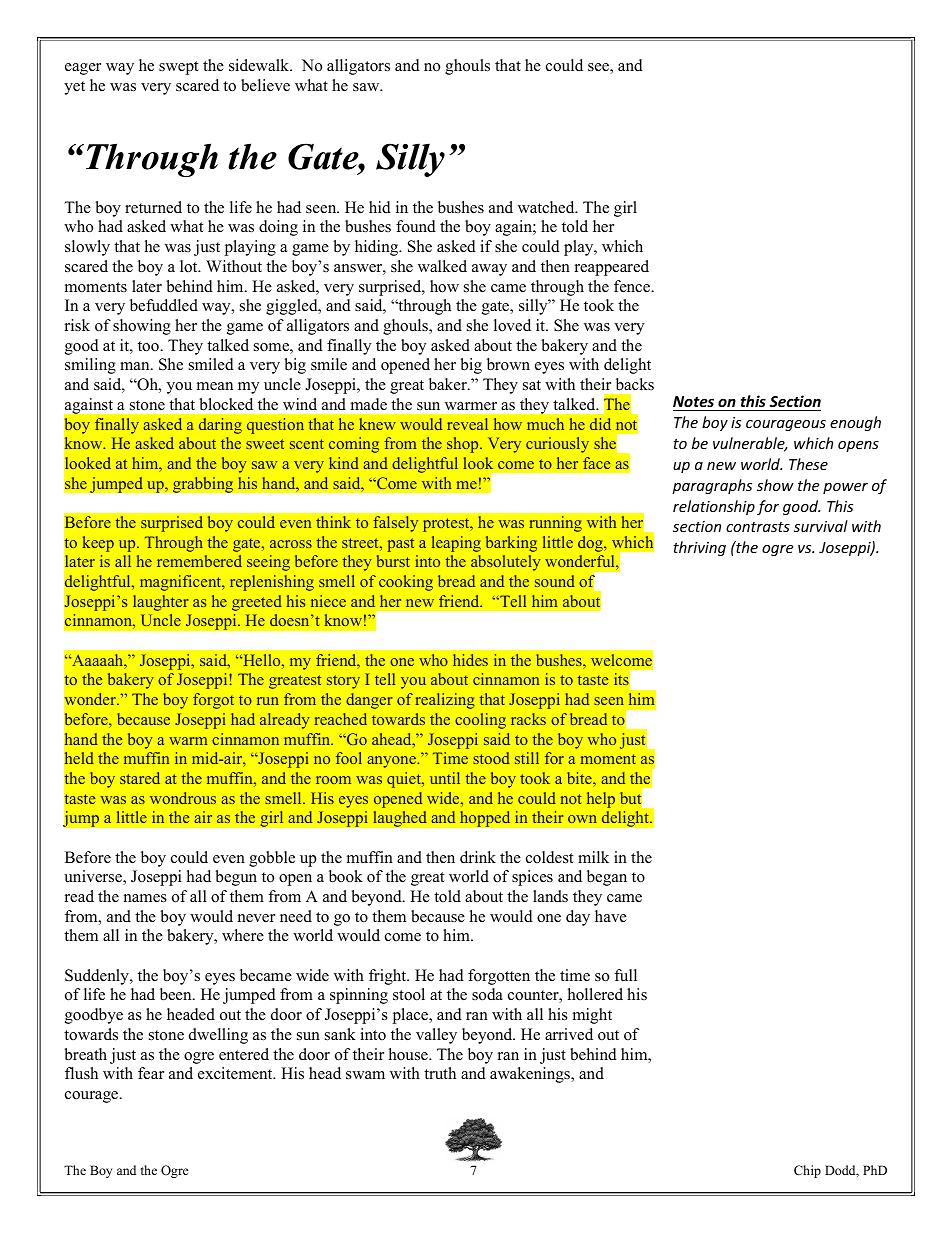  Describe the element at coordinates (612, 268) in the page. I see `reappeared` at that location.
